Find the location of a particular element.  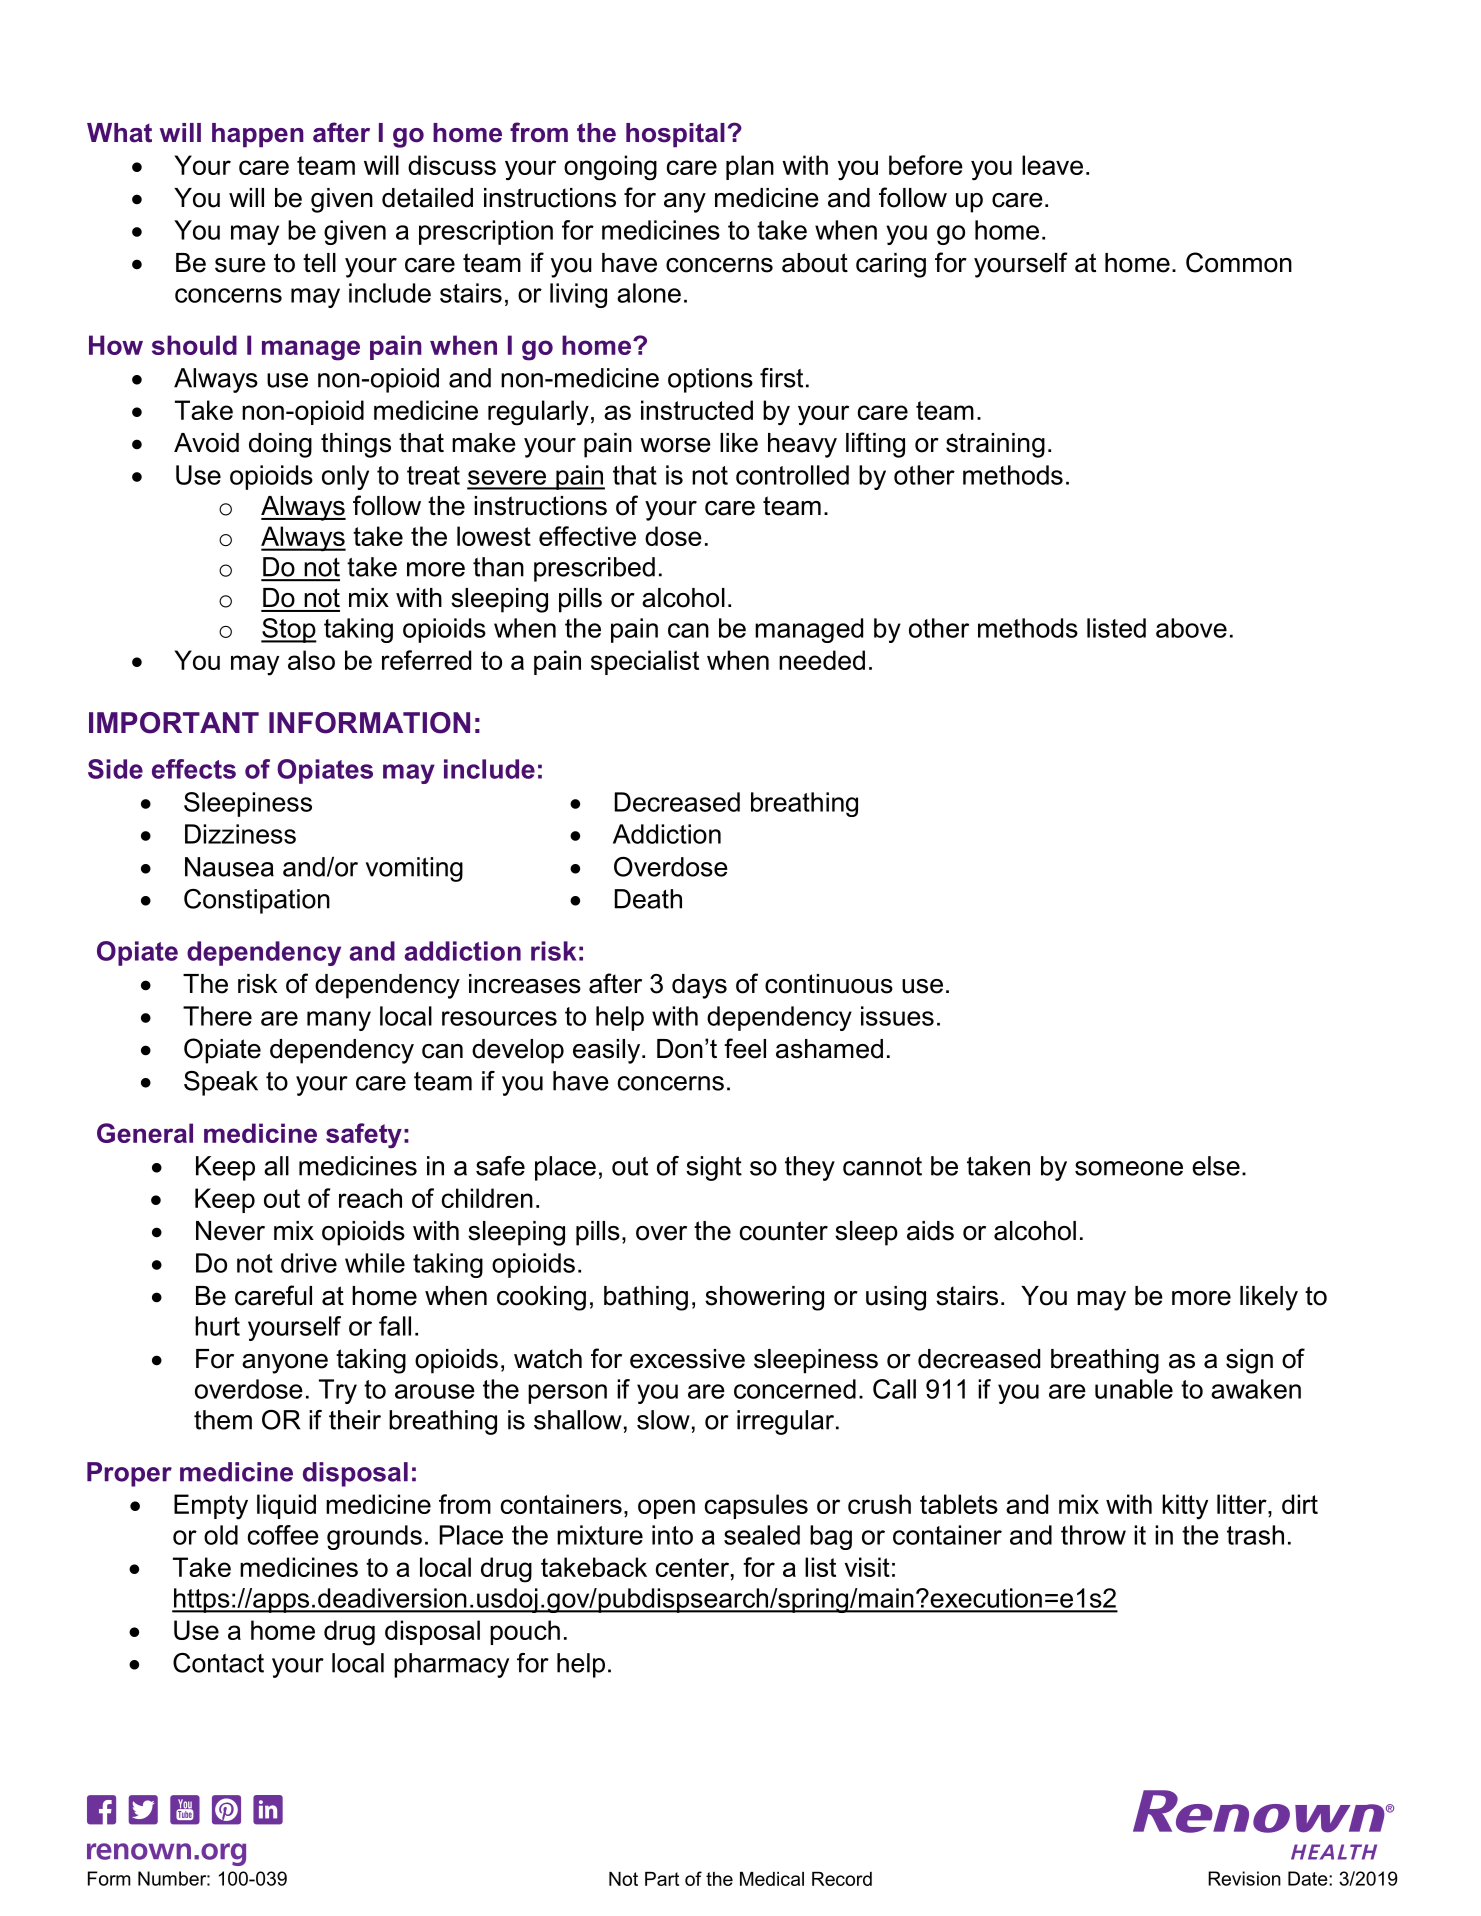

slow is located at coordinates (663, 1420).
